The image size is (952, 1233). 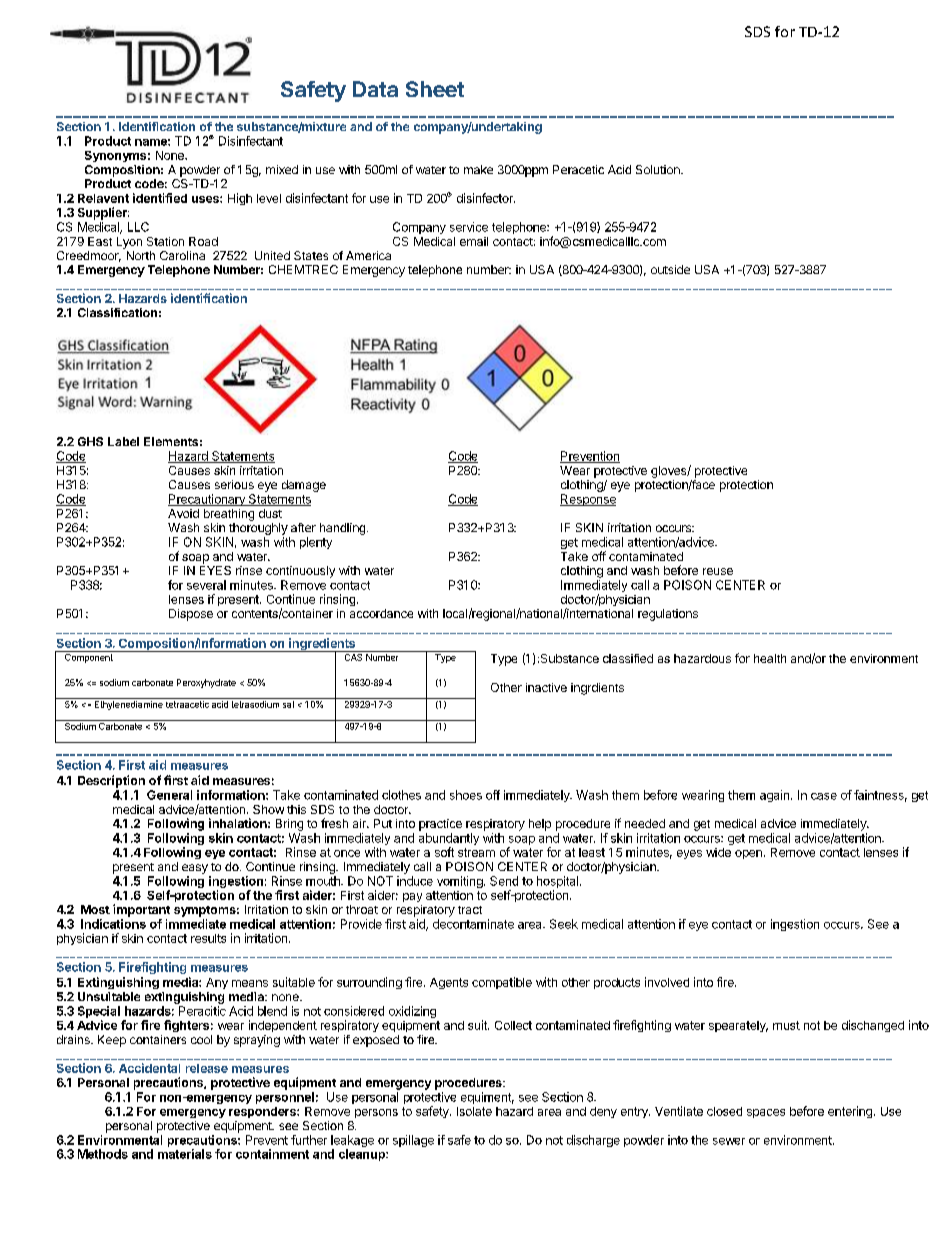 What do you see at coordinates (588, 500) in the screenshot?
I see `Response` at bounding box center [588, 500].
